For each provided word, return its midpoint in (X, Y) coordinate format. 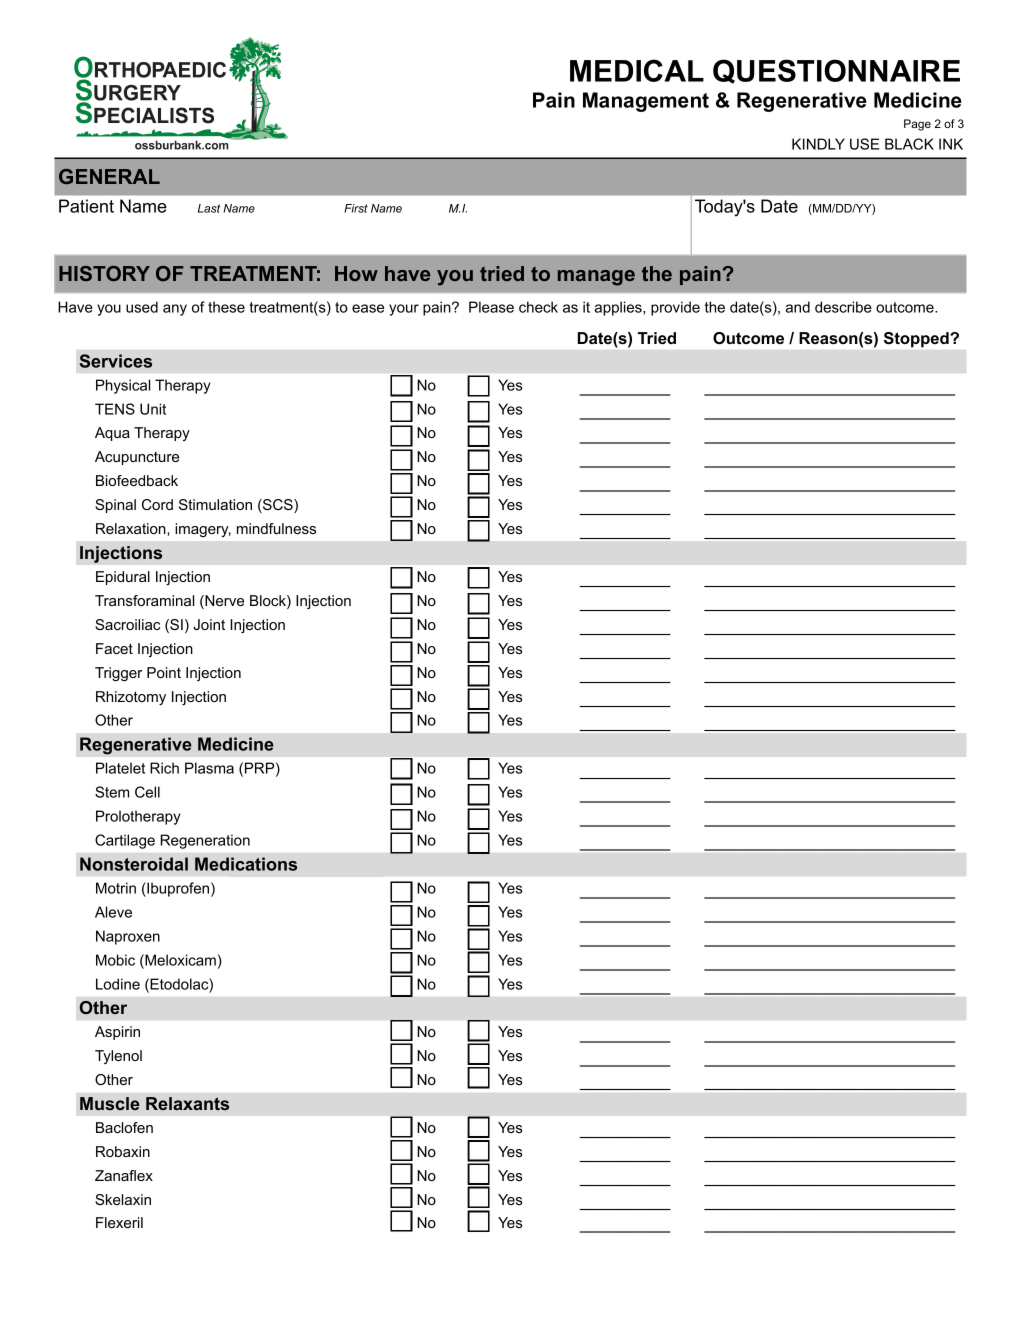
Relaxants (187, 1103)
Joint (209, 624)
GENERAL (109, 176)
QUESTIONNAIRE (836, 71)
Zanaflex (124, 1175)
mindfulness (276, 528)
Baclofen (124, 1127)
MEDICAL (637, 70)
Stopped (917, 340)
